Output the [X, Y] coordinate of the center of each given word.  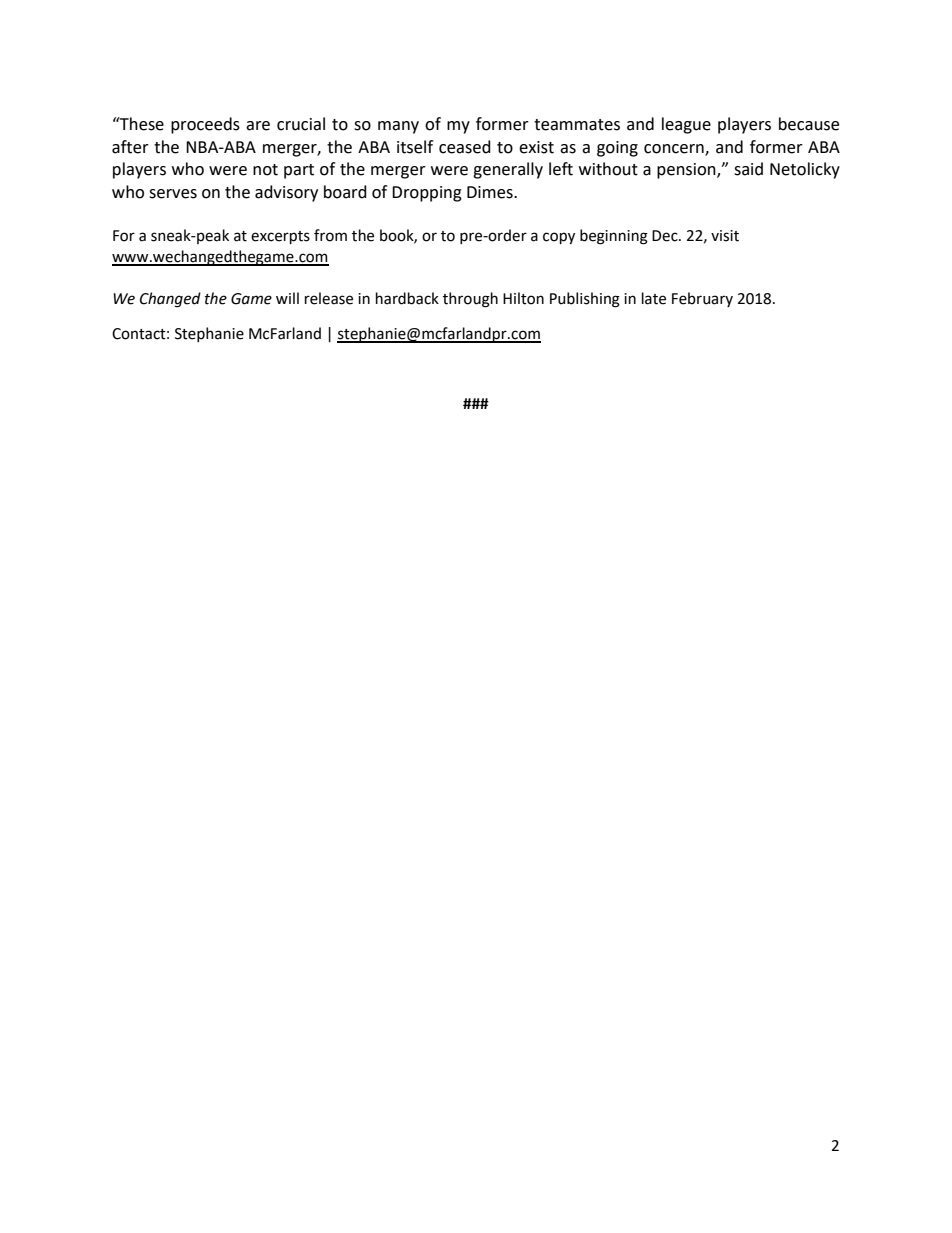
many [398, 127]
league [686, 125]
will [287, 298]
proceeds [205, 125]
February [702, 299]
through [470, 300]
